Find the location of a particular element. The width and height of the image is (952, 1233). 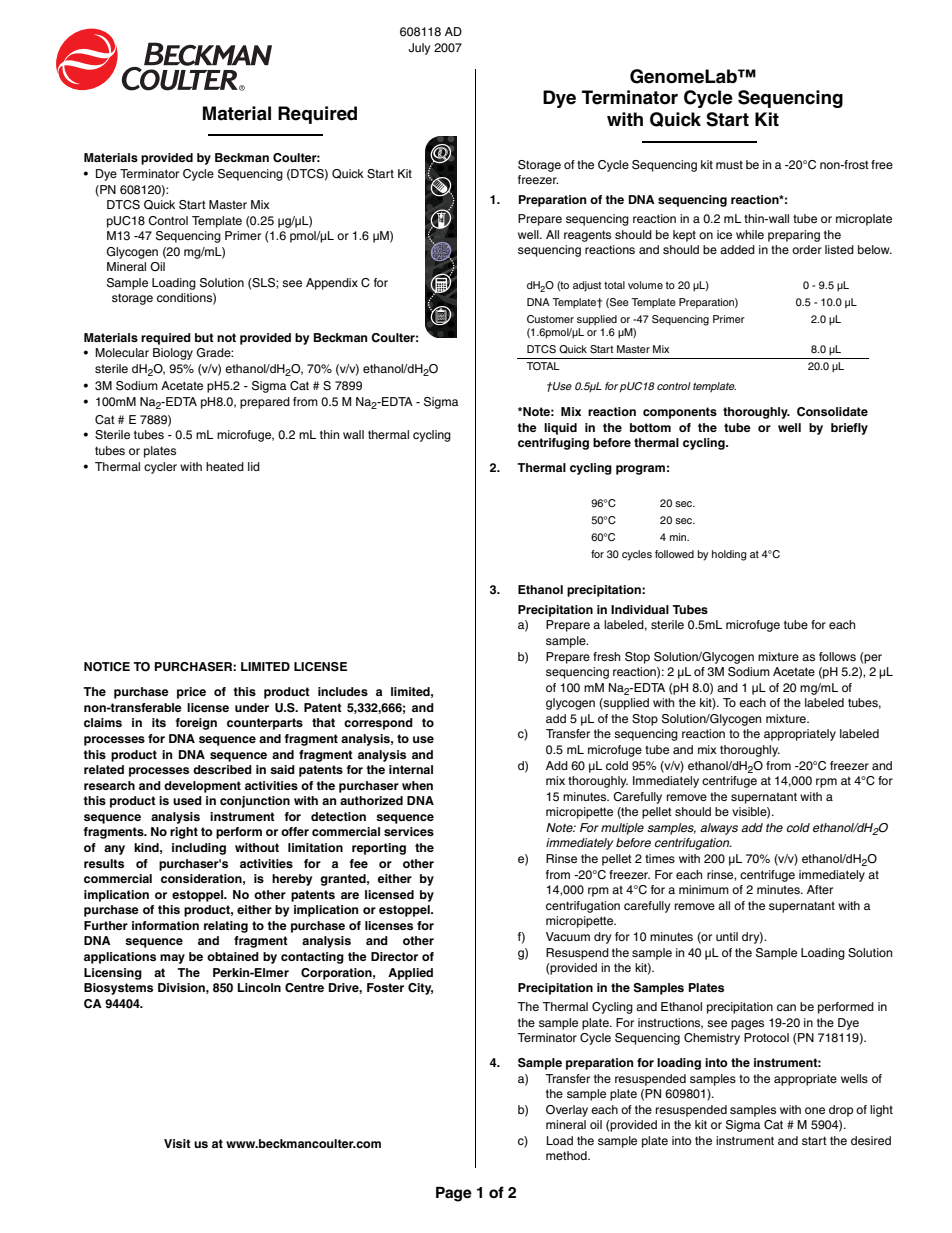

fresh is located at coordinates (606, 656).
